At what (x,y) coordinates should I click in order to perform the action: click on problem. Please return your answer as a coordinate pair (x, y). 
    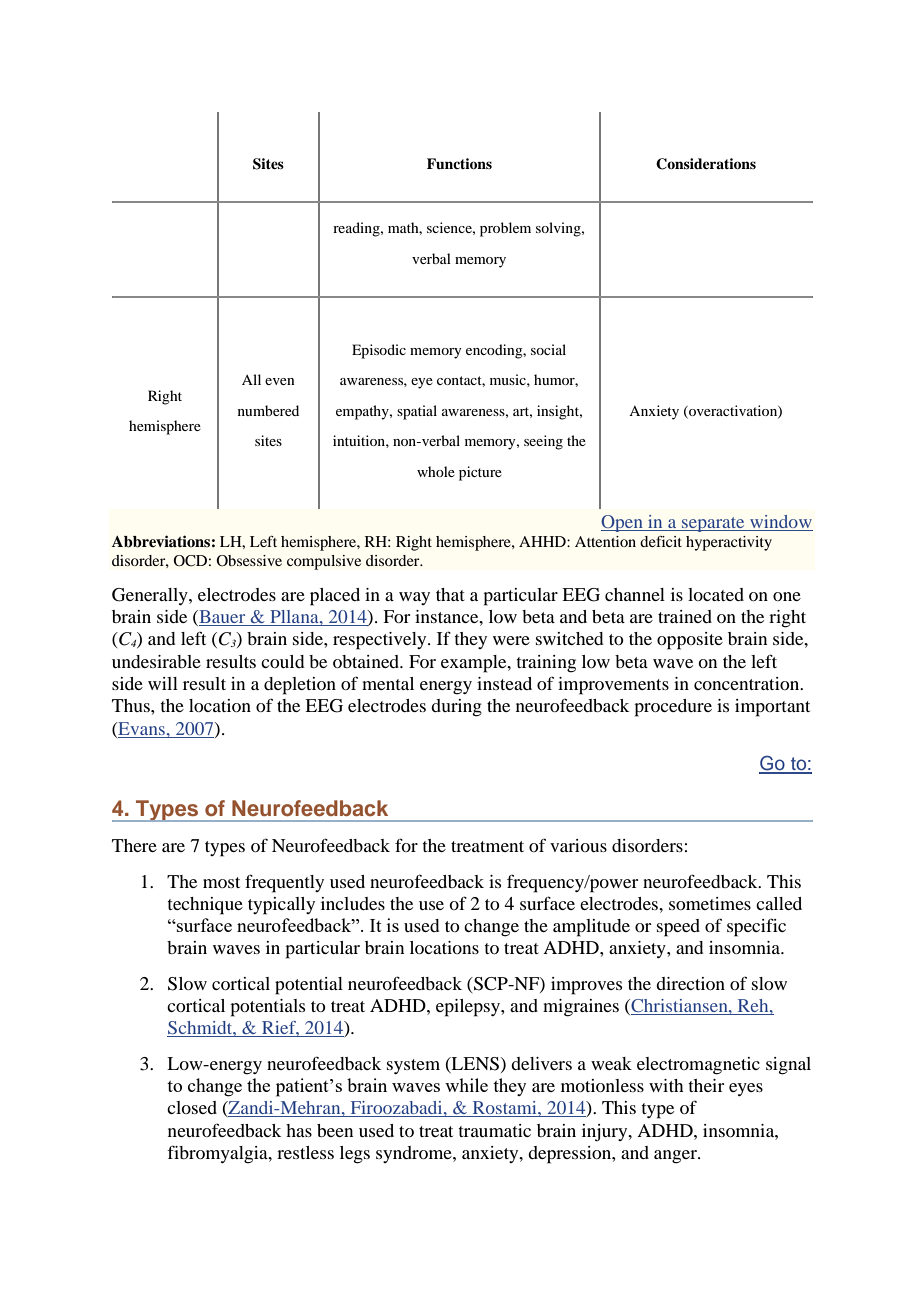
    Looking at the image, I should click on (505, 229).
